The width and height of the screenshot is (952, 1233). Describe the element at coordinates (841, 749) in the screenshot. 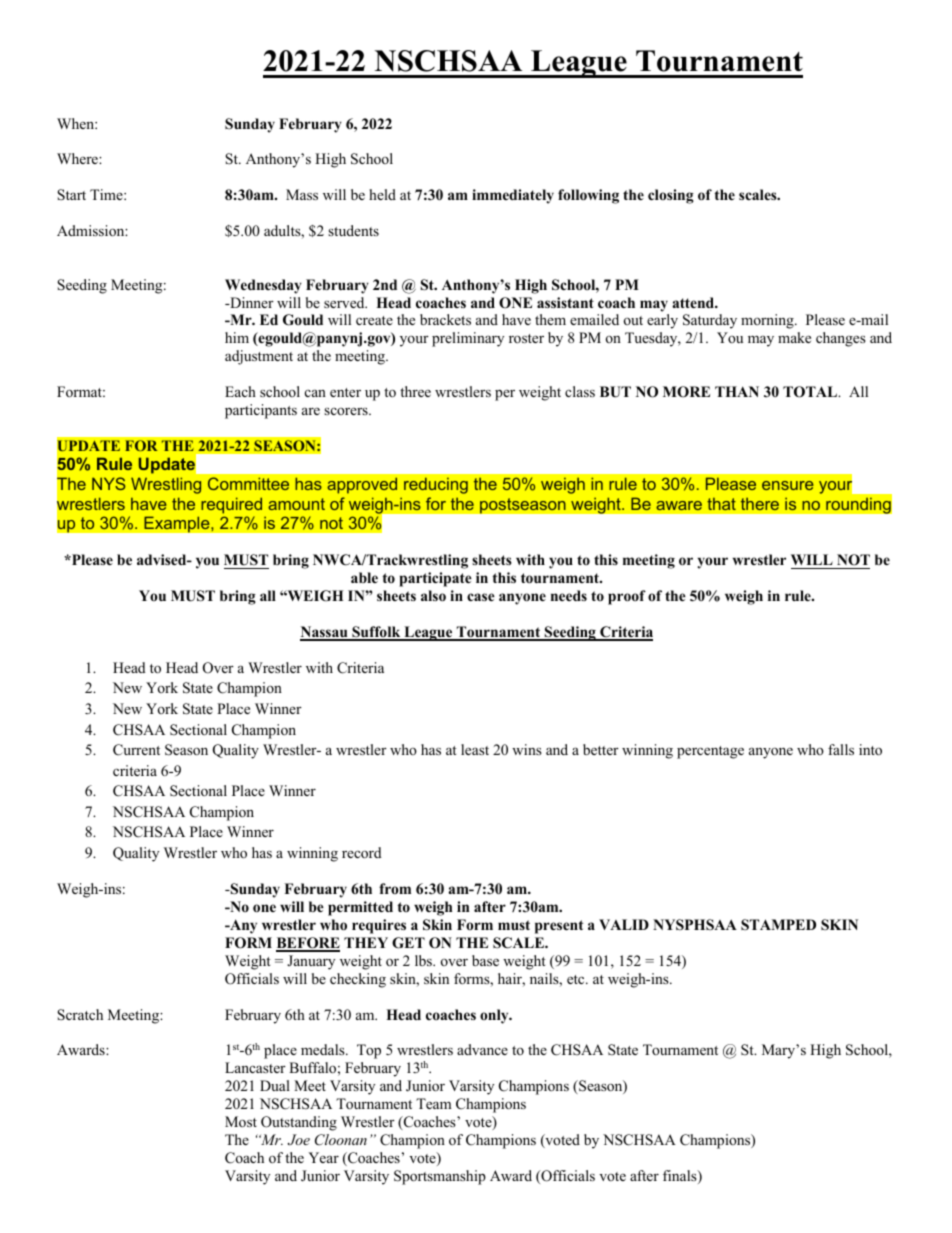

I see `falls` at that location.
